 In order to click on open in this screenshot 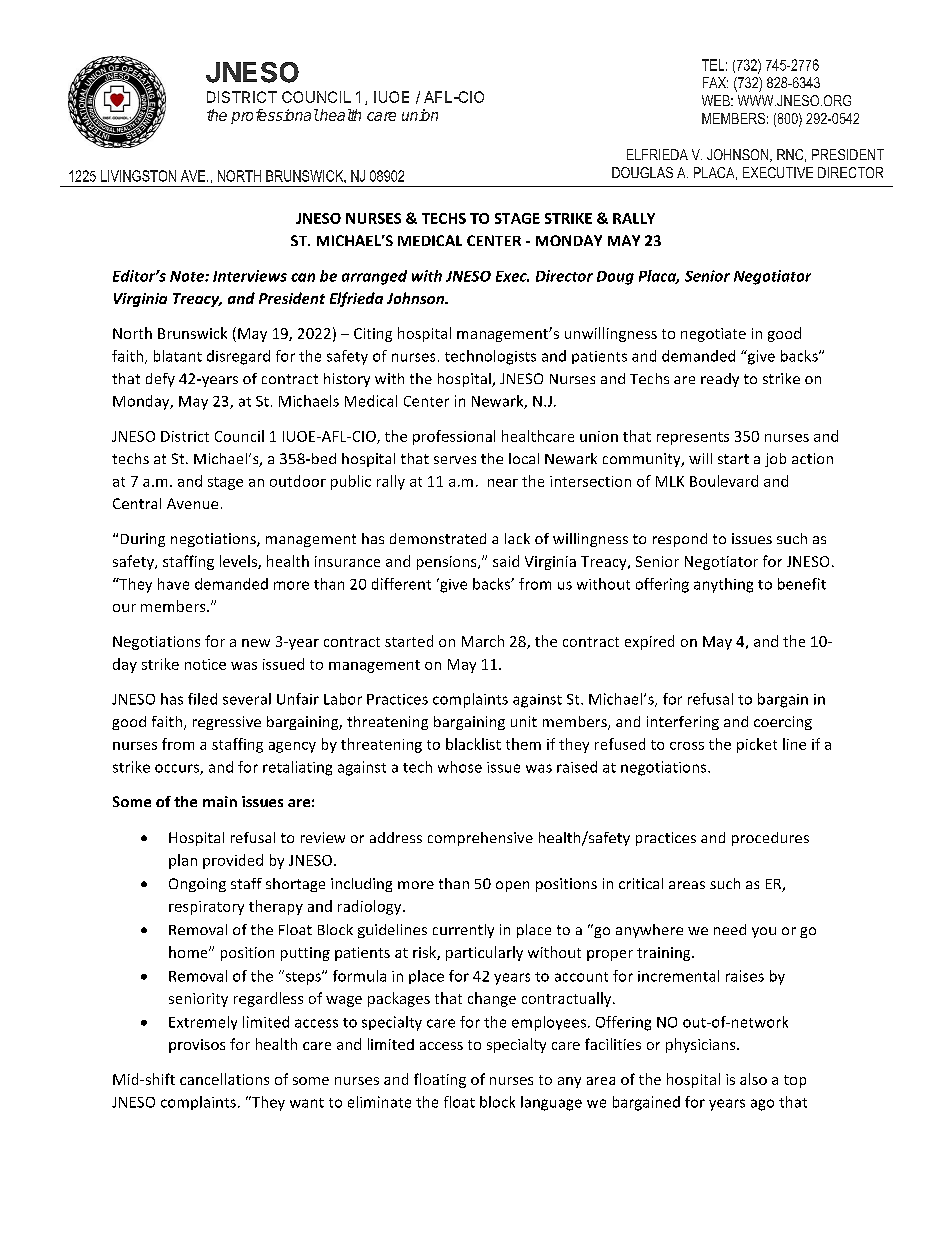, I will do `click(512, 886)`.
